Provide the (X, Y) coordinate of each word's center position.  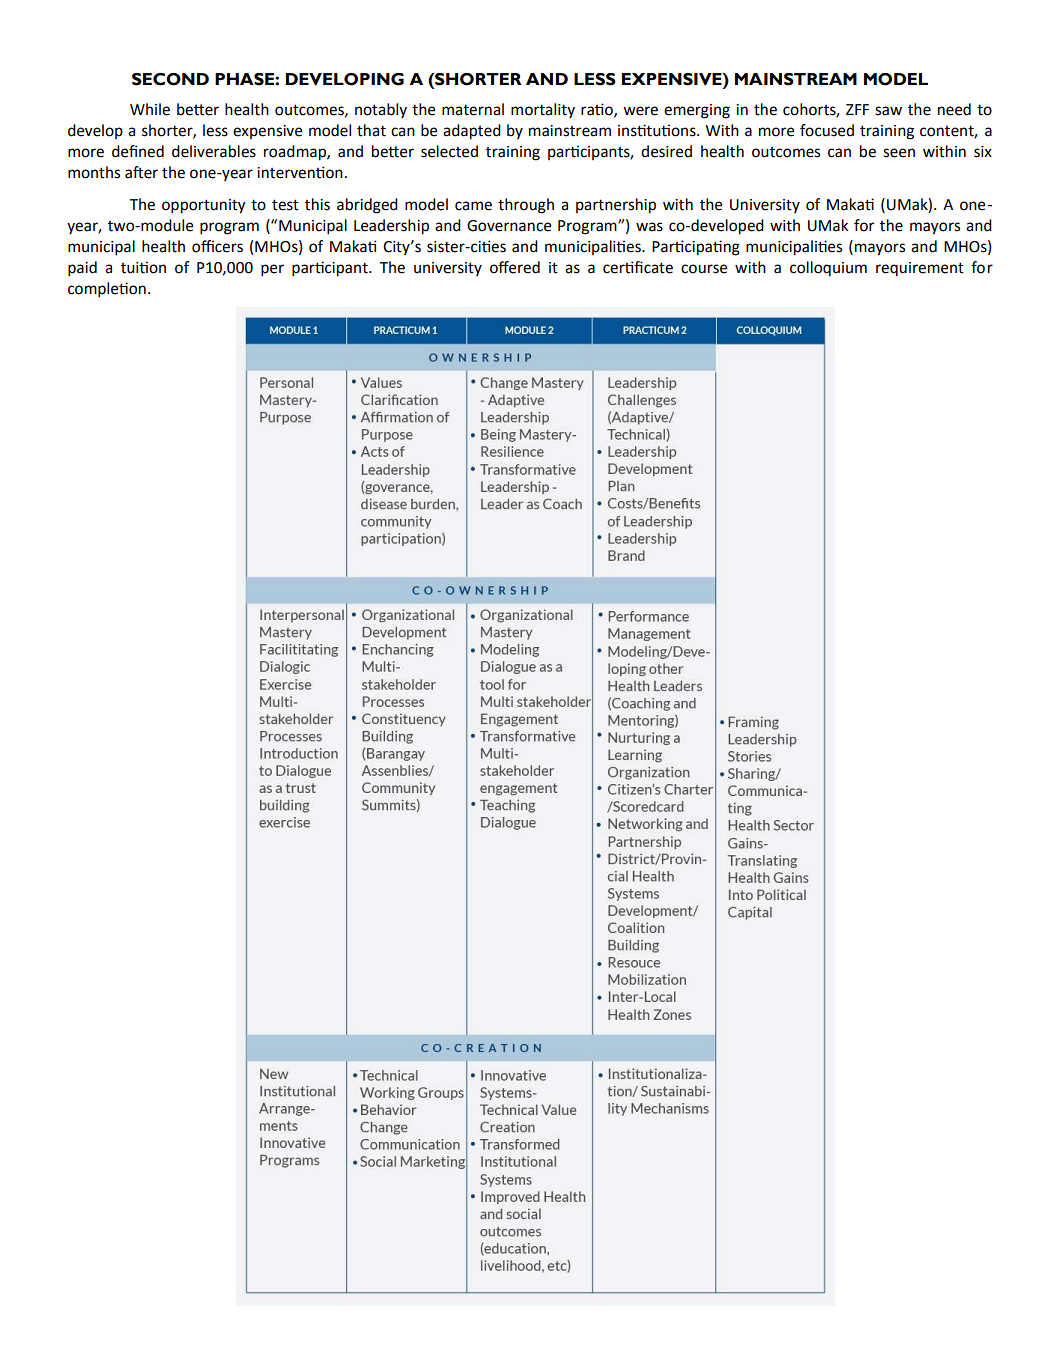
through (526, 206)
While (150, 109)
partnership (616, 206)
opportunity (204, 206)
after (141, 172)
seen (899, 153)
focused (827, 130)
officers (217, 246)
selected (449, 151)
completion (107, 290)
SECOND (170, 79)
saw (888, 111)
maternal (473, 109)
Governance (509, 226)
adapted (472, 132)
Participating (696, 248)
